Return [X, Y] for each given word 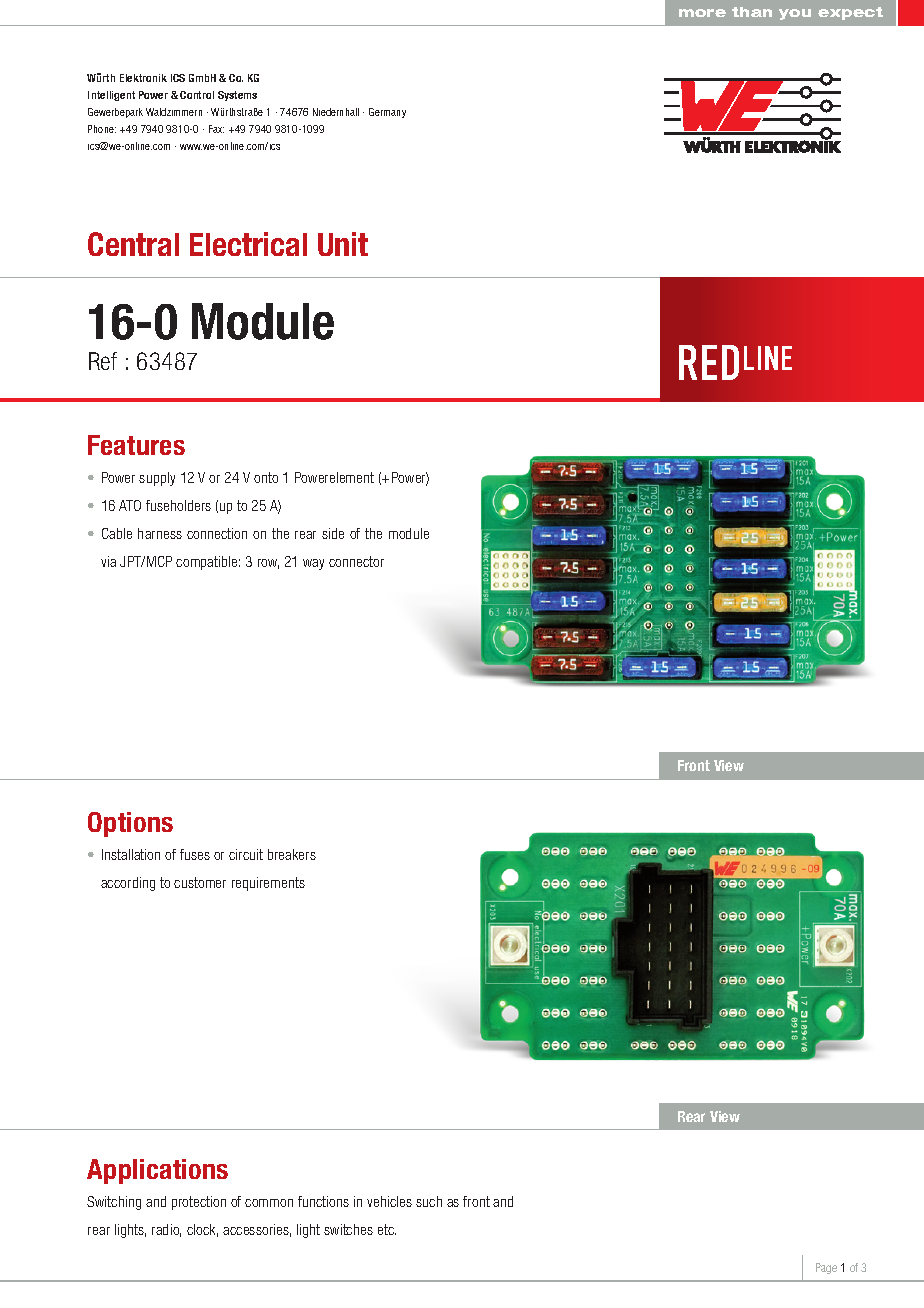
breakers [292, 854]
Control [197, 95]
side [333, 533]
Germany [387, 113]
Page [826, 1268]
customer [200, 882]
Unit [343, 244]
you [795, 14]
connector [356, 561]
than [752, 12]
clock [202, 1230]
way [313, 564]
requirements [268, 884]
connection [217, 533]
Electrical [248, 244]
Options [130, 824]
